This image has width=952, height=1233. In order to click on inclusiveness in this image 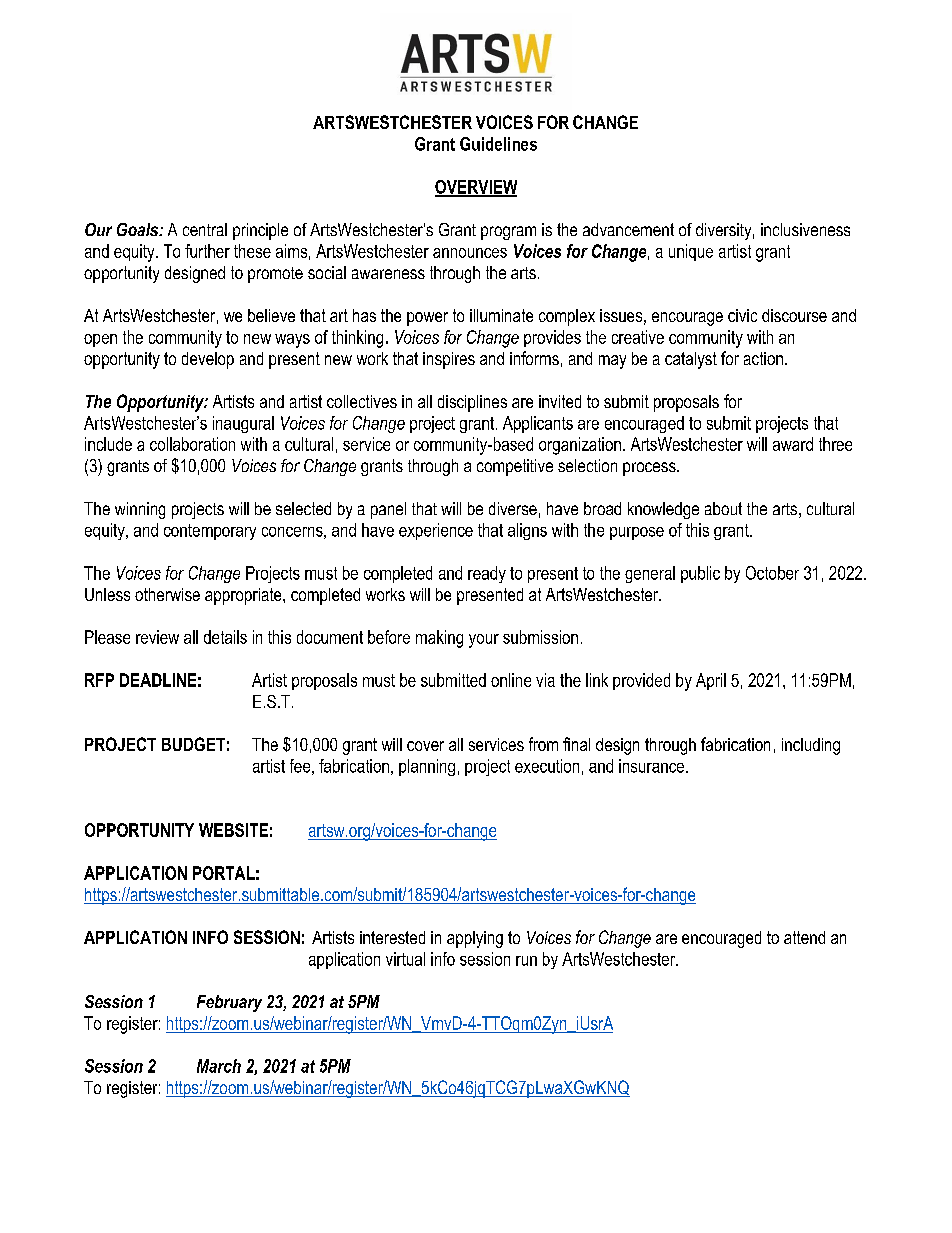, I will do `click(805, 229)`.
